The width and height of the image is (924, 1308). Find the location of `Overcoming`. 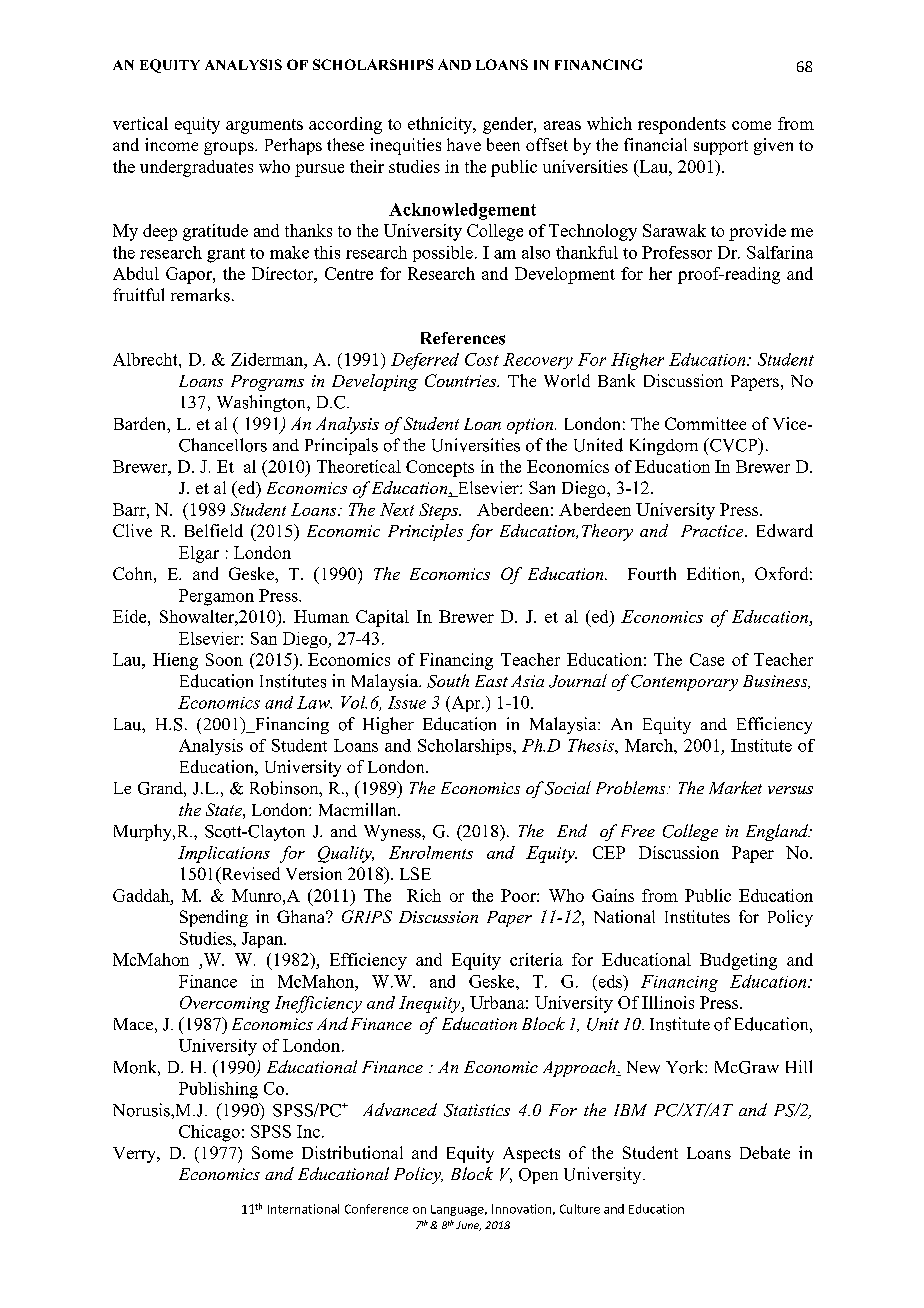

Overcoming is located at coordinates (225, 1004).
